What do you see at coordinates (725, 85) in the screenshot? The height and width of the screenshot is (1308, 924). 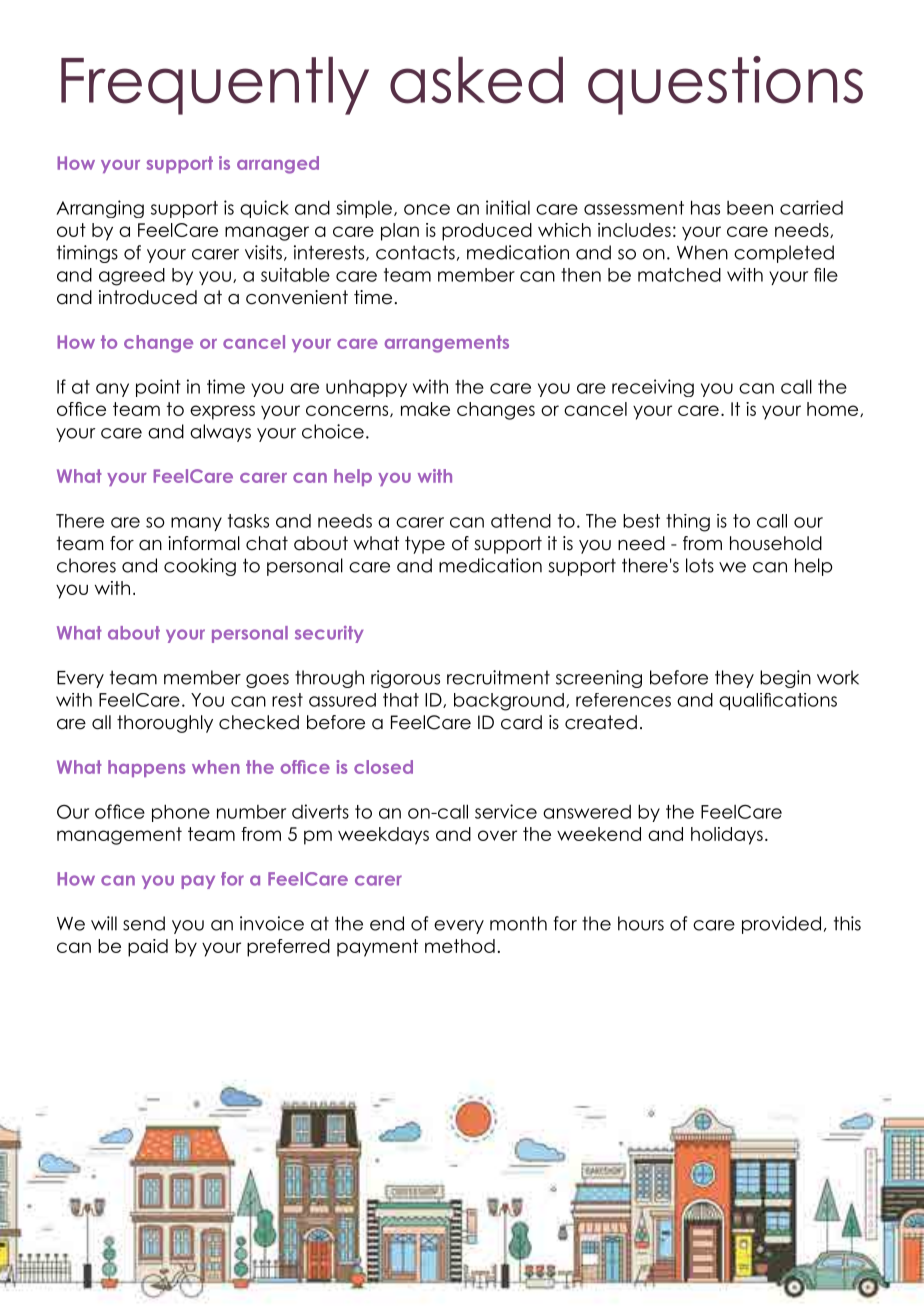 I see `questions` at bounding box center [725, 85].
